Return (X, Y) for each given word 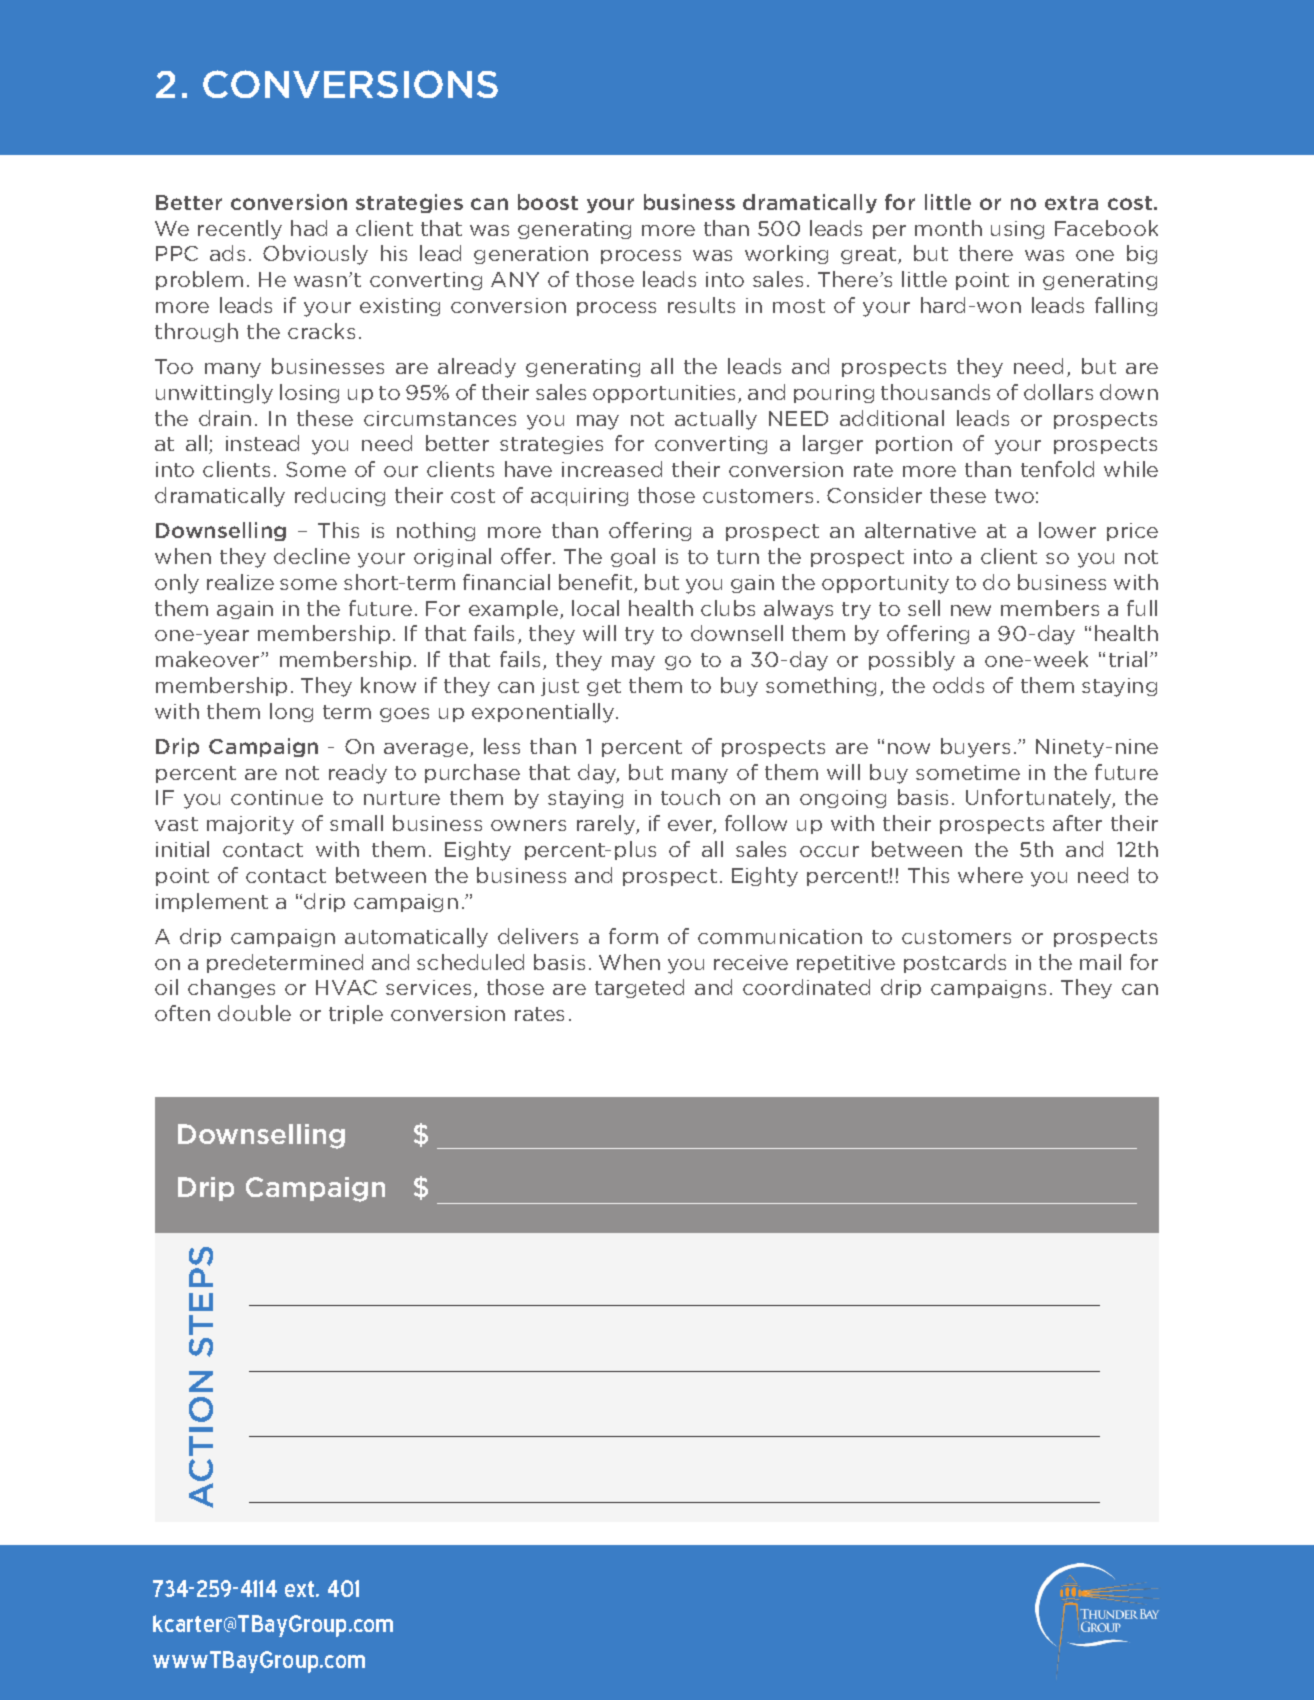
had (309, 228)
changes (231, 988)
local (595, 608)
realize (240, 582)
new (971, 610)
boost (548, 202)
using (1017, 230)
